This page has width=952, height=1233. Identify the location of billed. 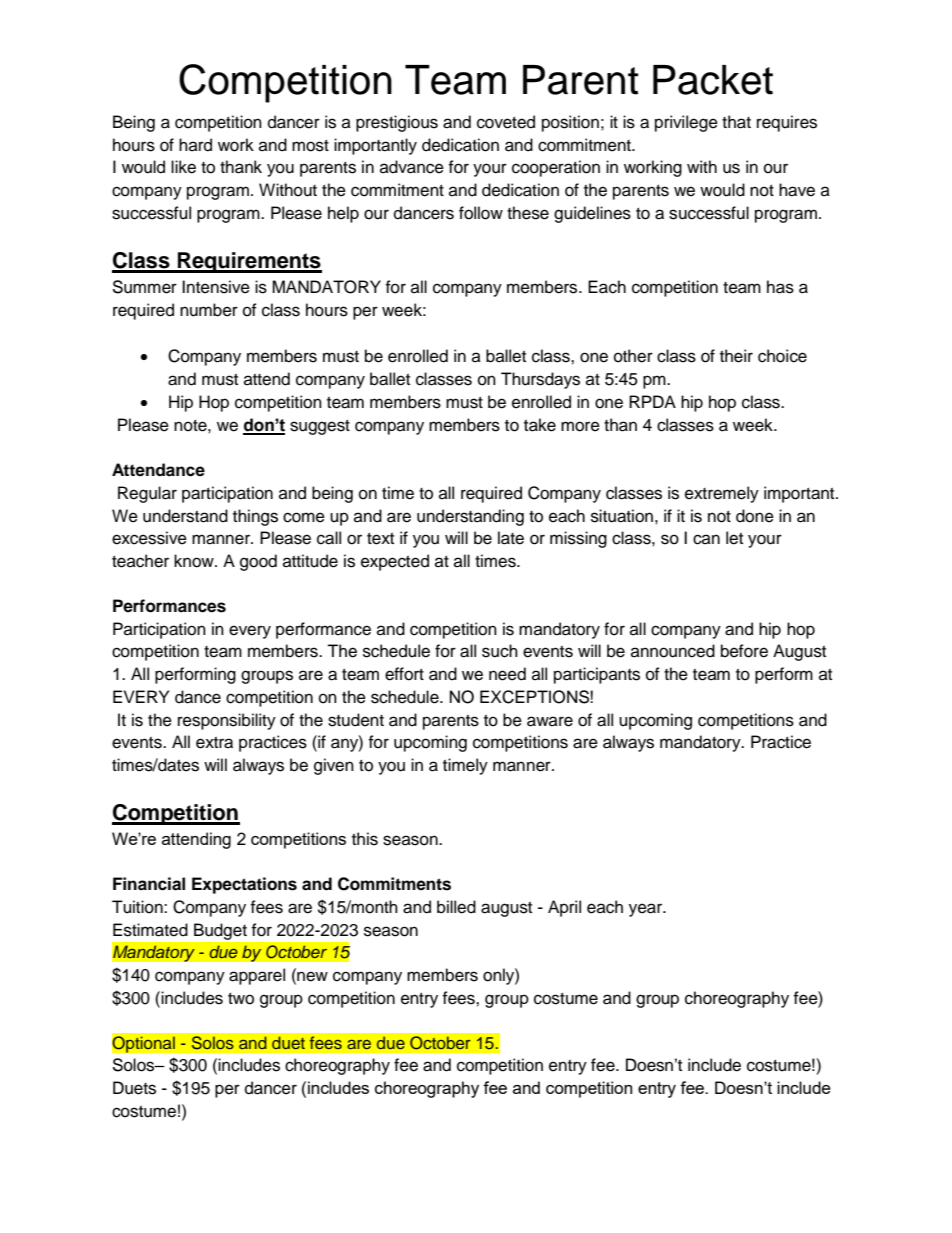
(456, 907).
